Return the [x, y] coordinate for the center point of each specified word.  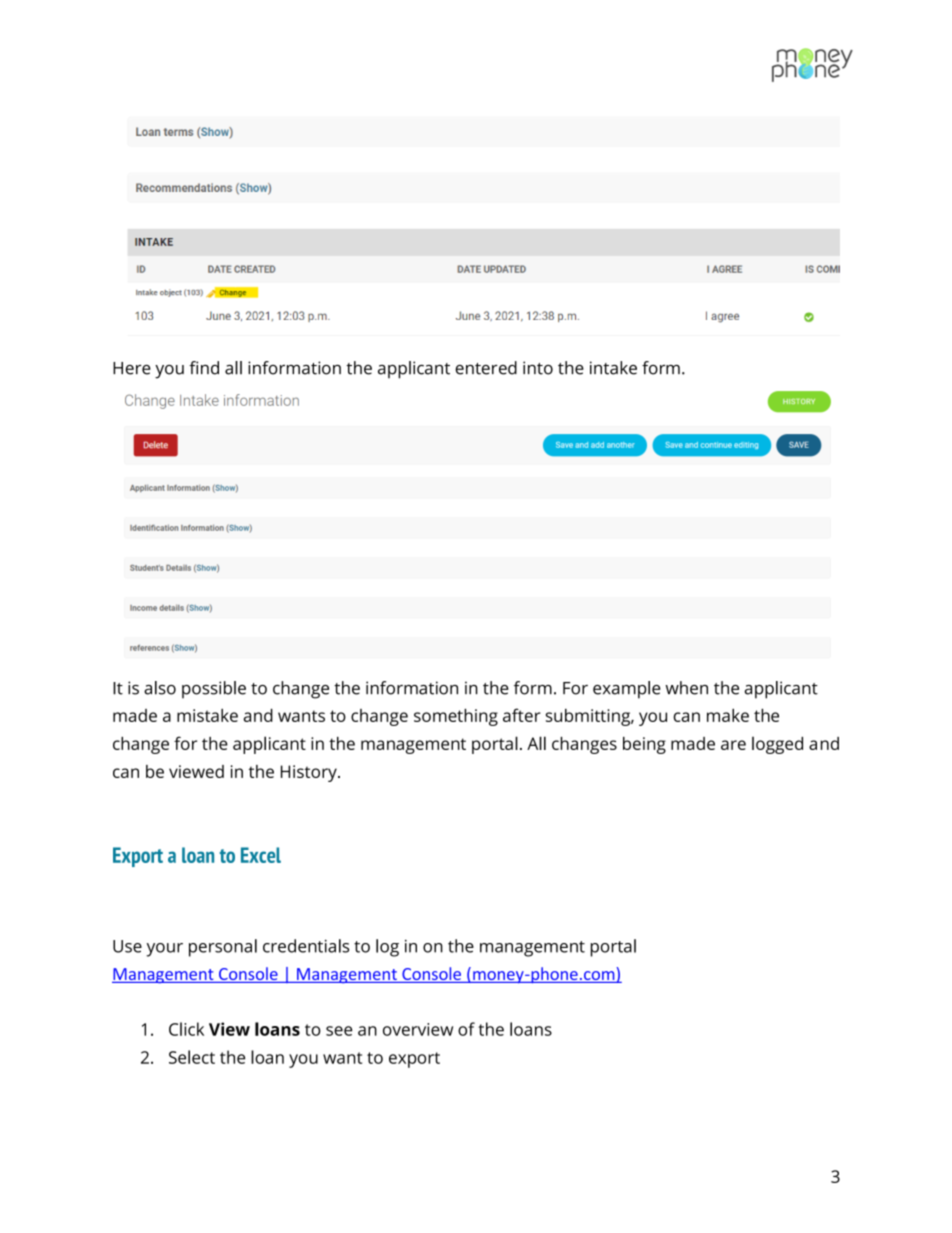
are [733, 745]
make [728, 715]
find [204, 368]
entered [486, 368]
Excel [261, 855]
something [456, 717]
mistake [207, 715]
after [522, 715]
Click [186, 1029]
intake [613, 368]
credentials [306, 946]
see [339, 1031]
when [686, 688]
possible [214, 690]
